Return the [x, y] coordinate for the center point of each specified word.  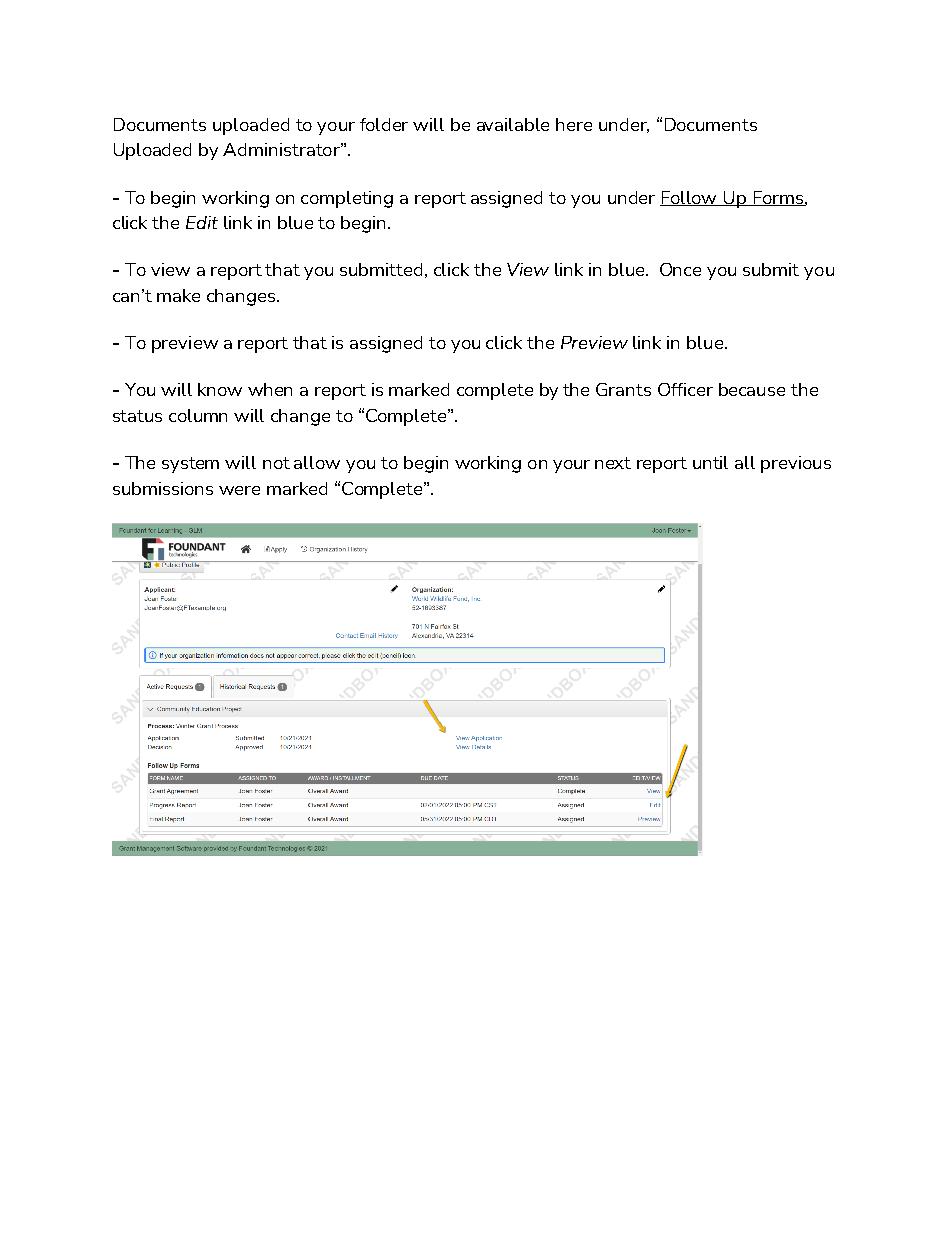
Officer [685, 389]
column [198, 415]
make [178, 295]
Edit [202, 222]
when [270, 389]
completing [347, 199]
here [574, 124]
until [710, 462]
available [513, 124]
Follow [690, 198]
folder [384, 124]
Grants [623, 389]
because [752, 389]
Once [680, 269]
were [239, 490]
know [220, 389]
